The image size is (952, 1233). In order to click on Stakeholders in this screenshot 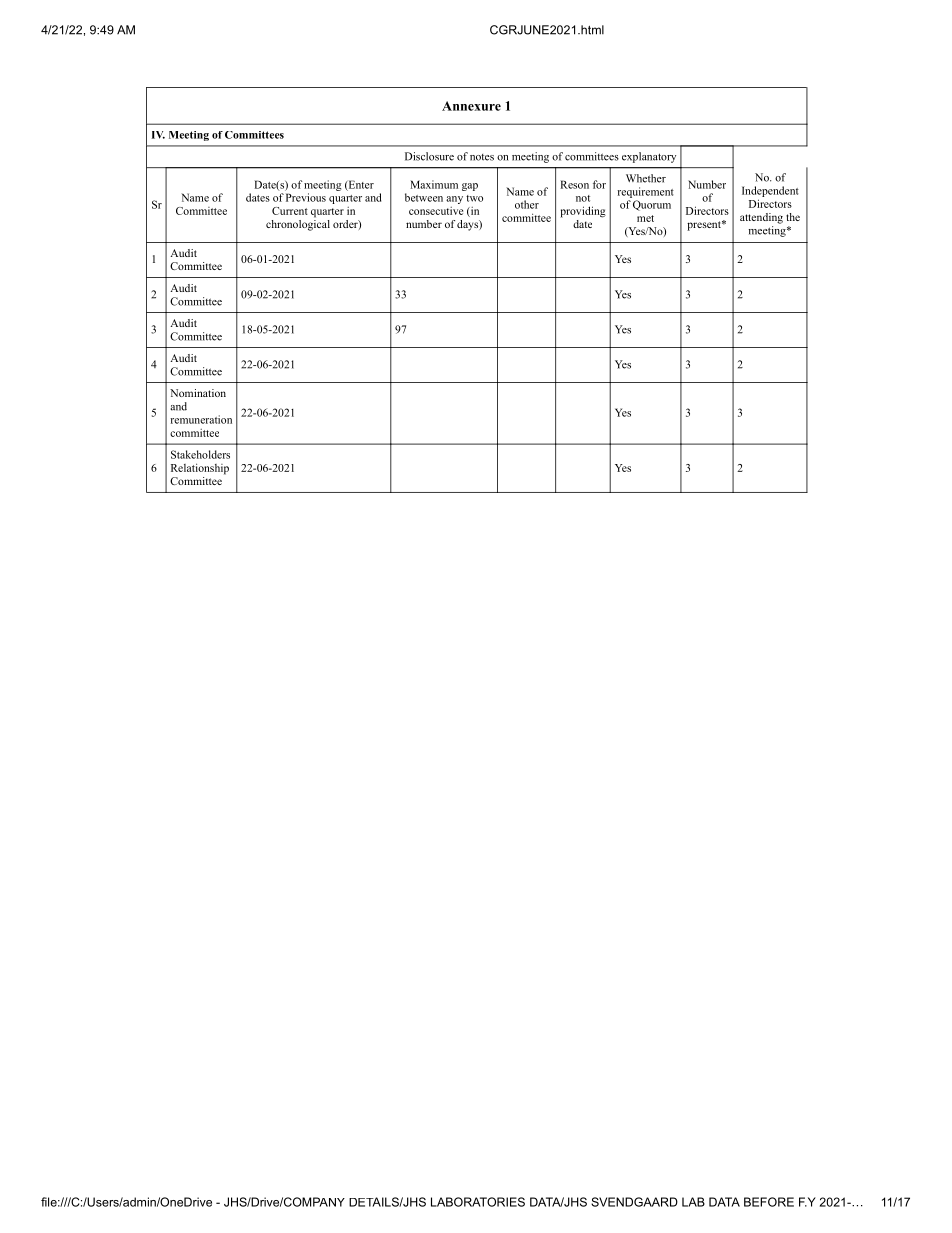, I will do `click(200, 454)`.
